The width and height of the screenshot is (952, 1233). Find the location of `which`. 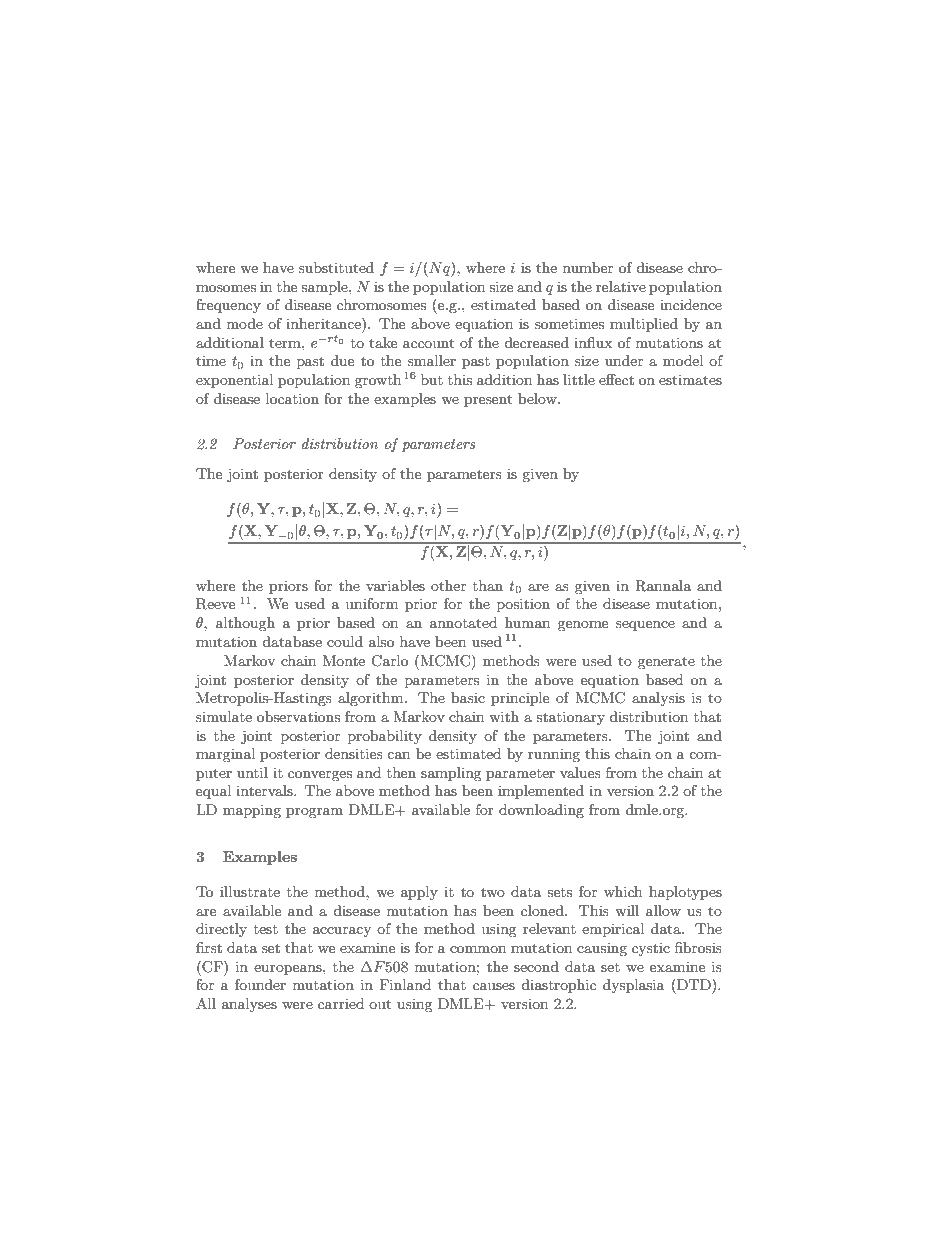

which is located at coordinates (623, 891).
